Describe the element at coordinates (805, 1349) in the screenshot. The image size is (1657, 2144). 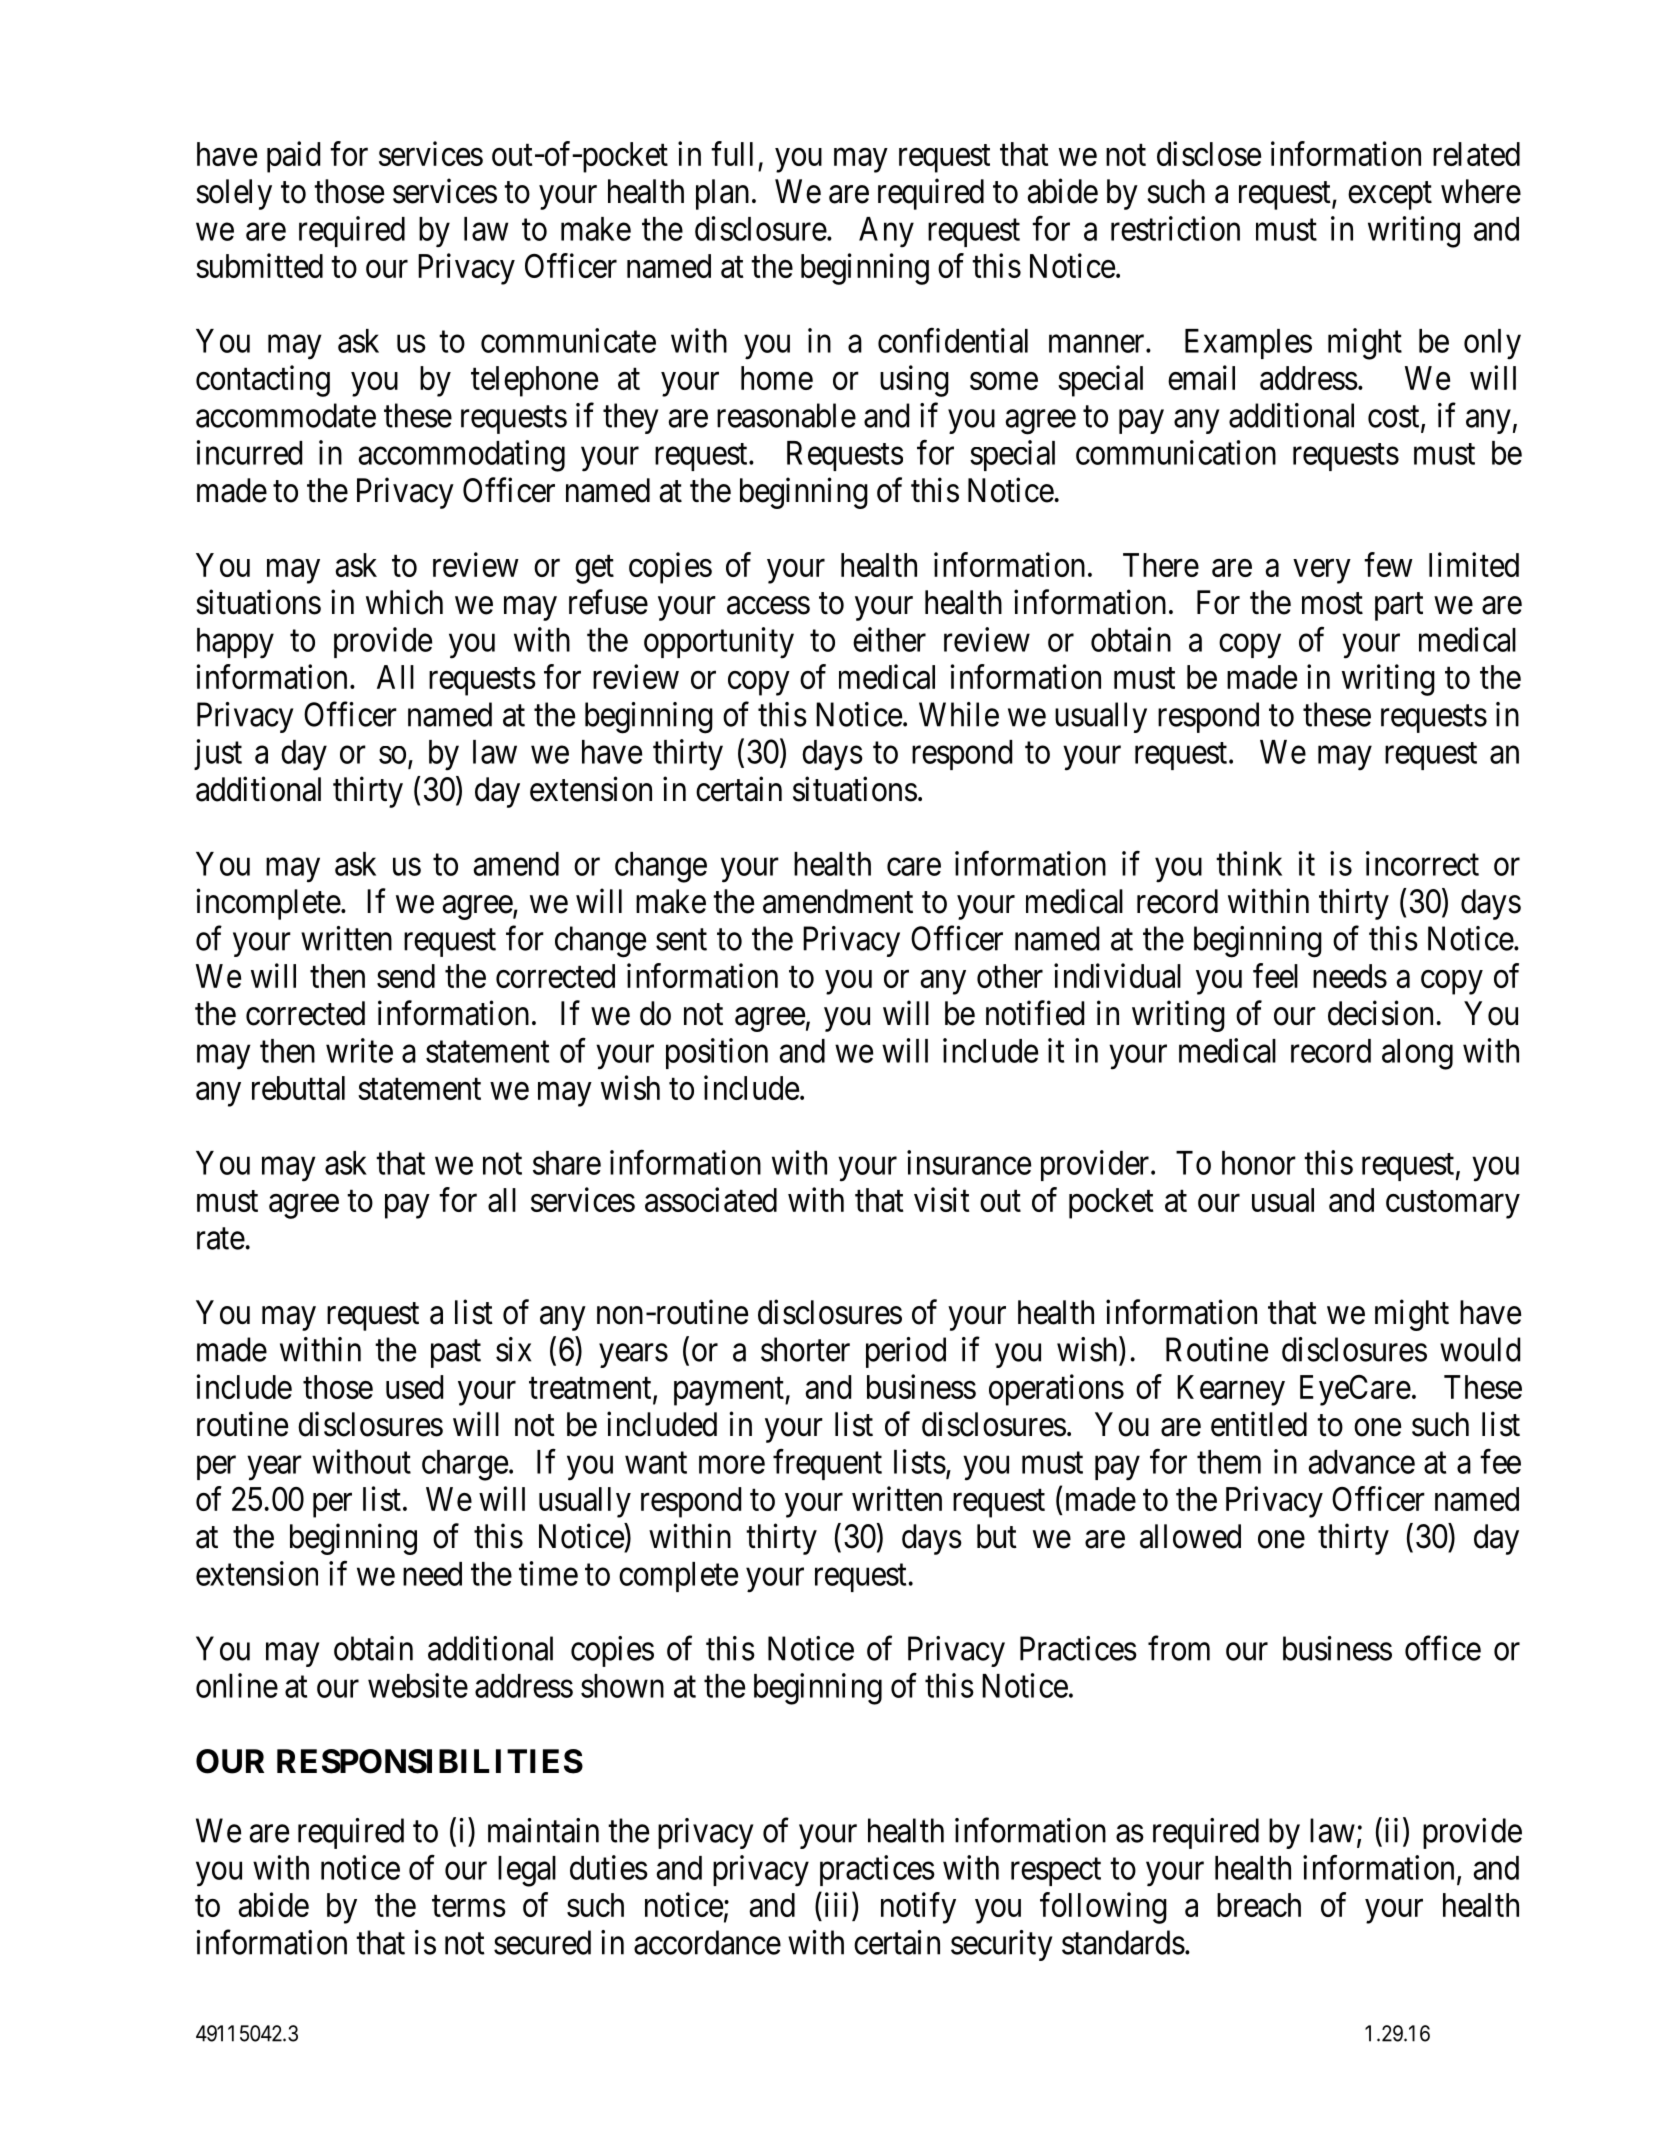
I see `shorter` at that location.
